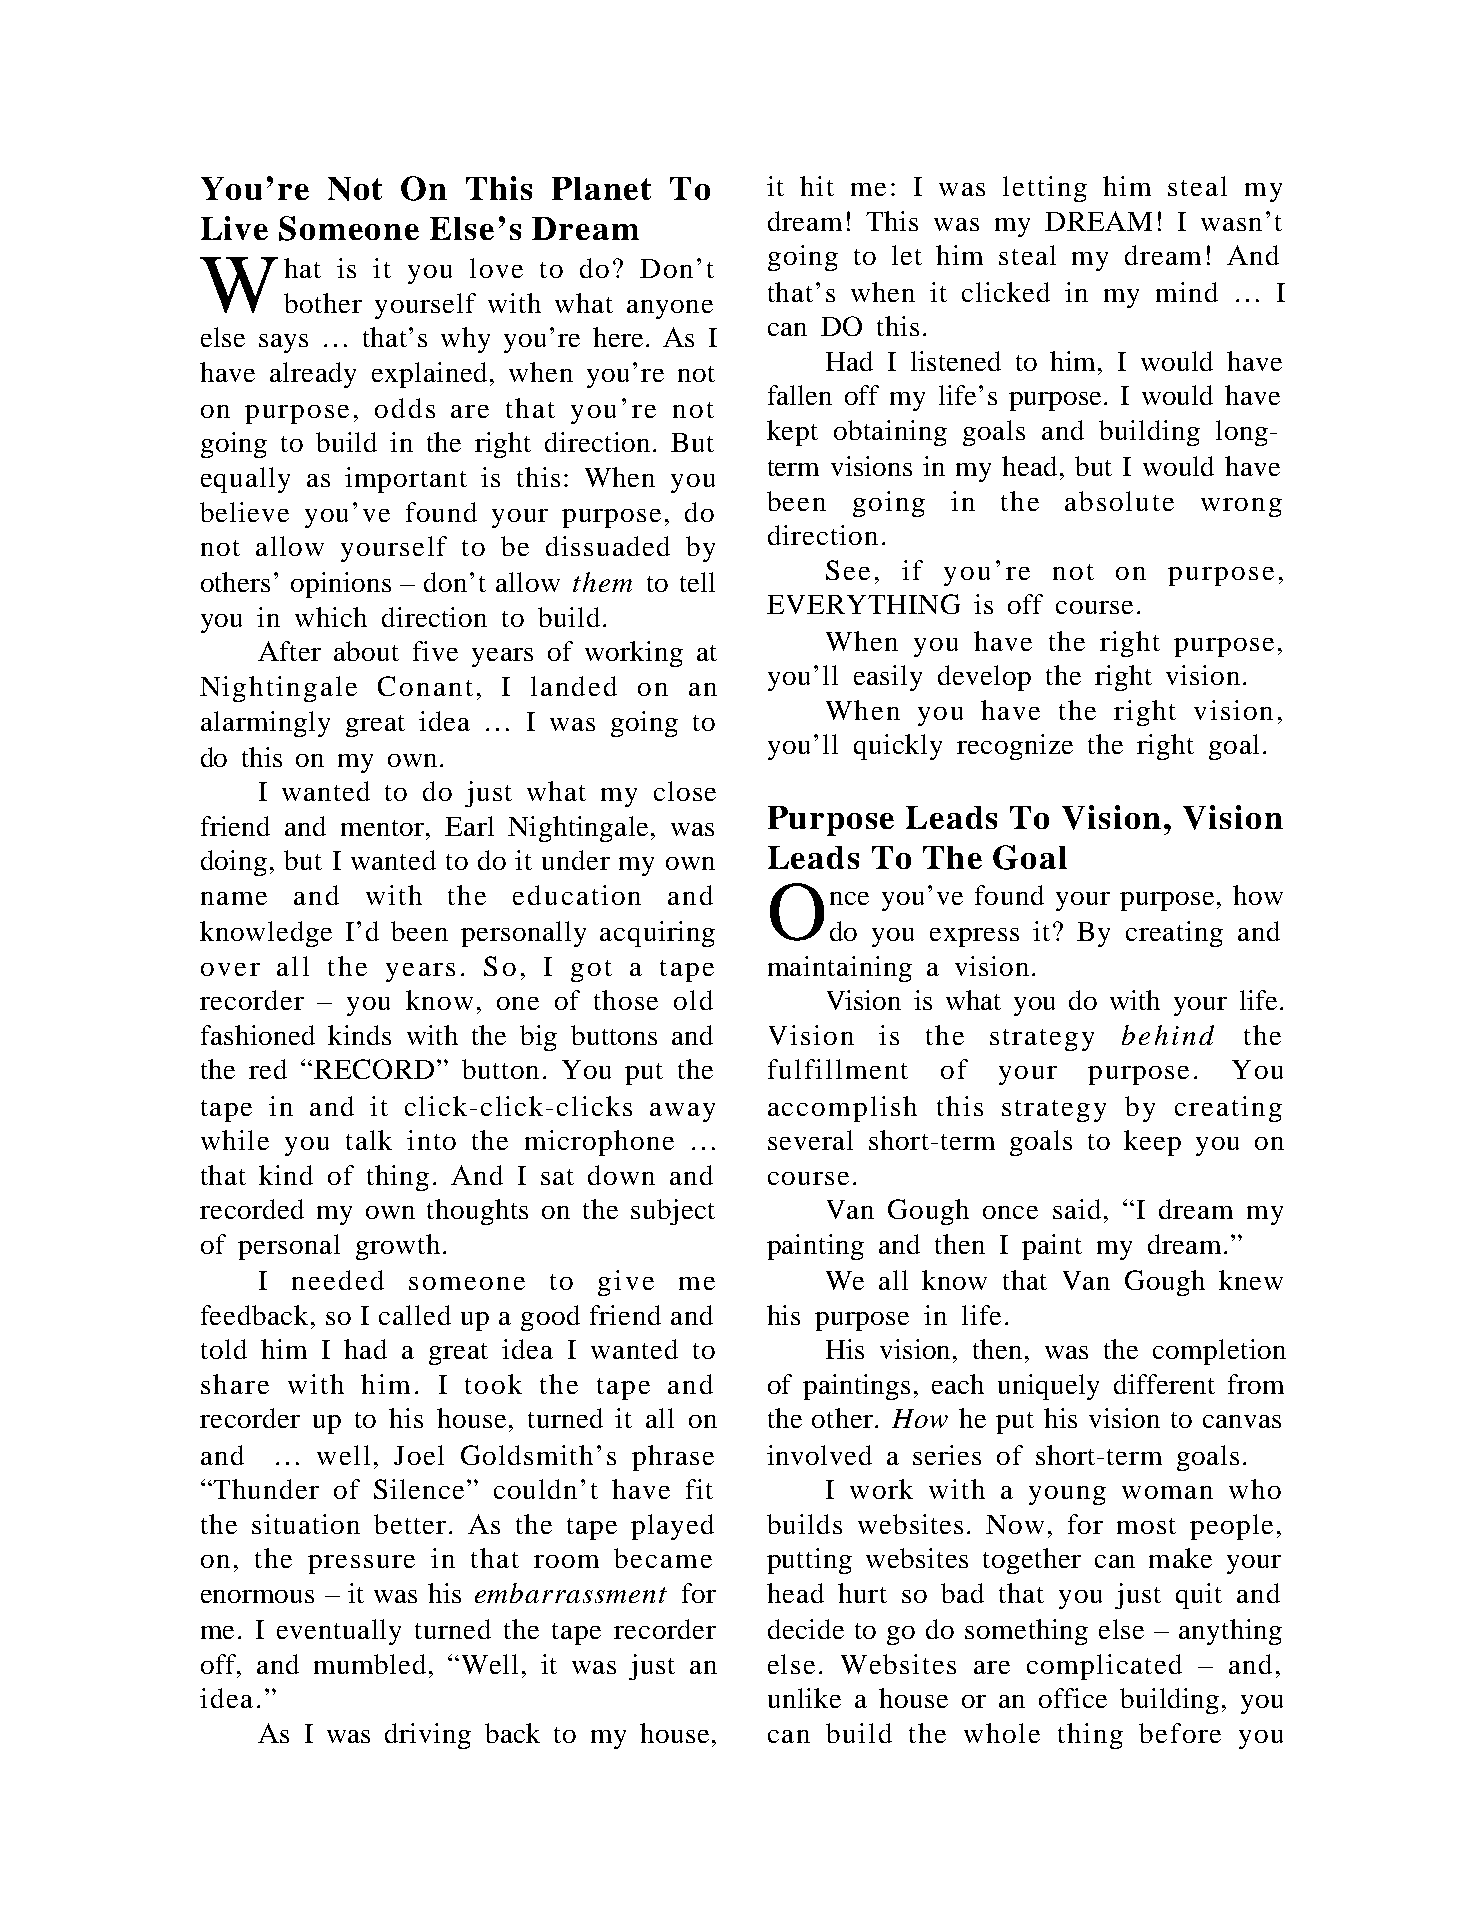 The image size is (1483, 1919). I want to click on mind, so click(1187, 292).
